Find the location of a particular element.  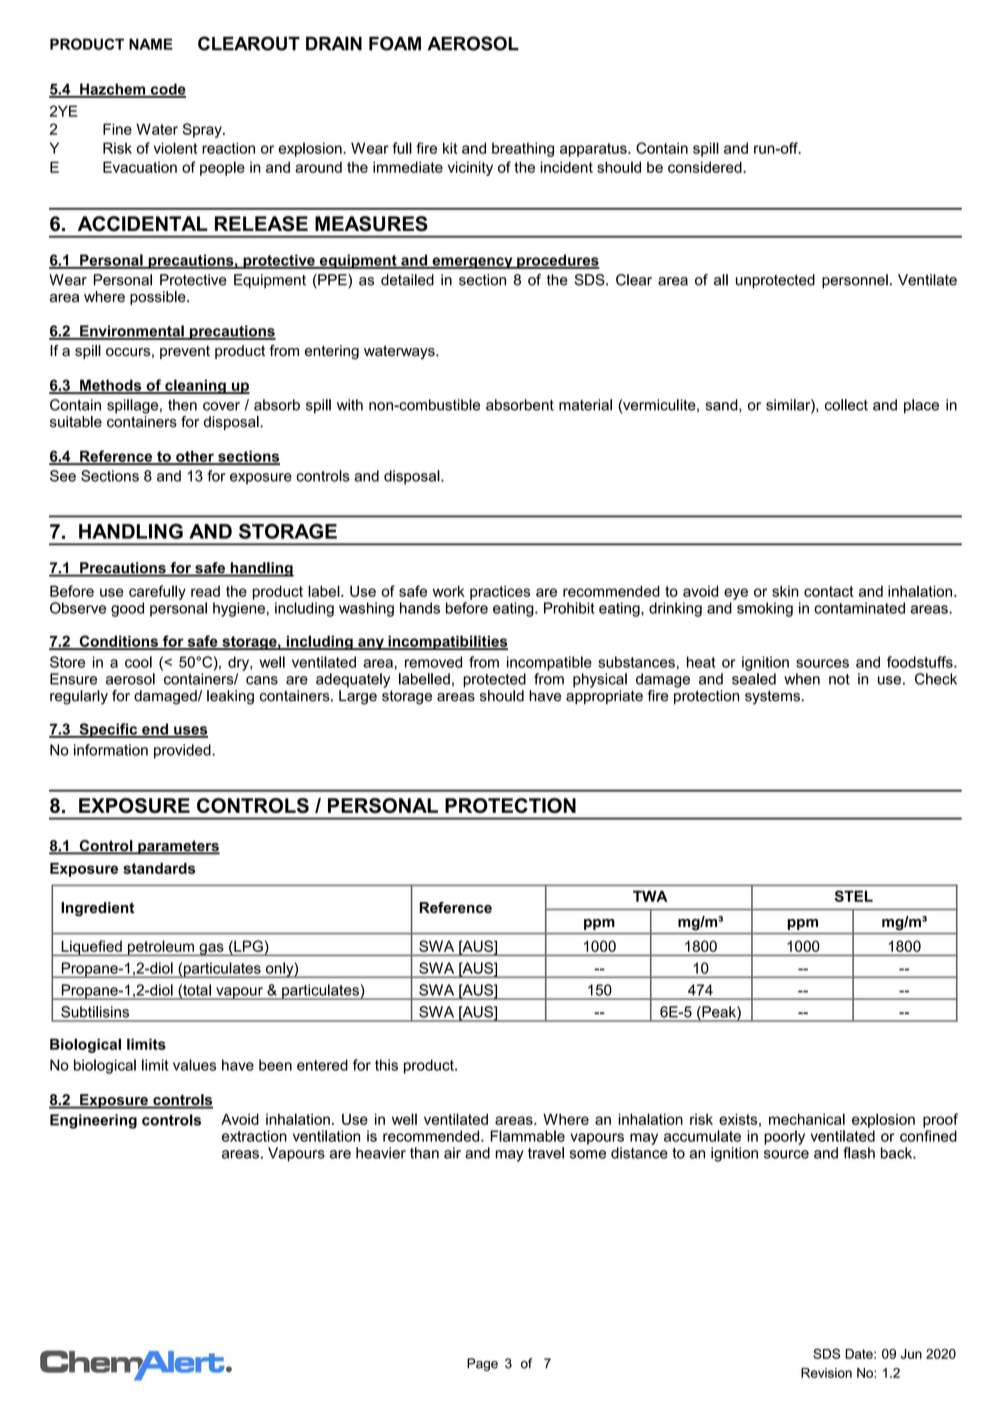

not is located at coordinates (839, 679).
